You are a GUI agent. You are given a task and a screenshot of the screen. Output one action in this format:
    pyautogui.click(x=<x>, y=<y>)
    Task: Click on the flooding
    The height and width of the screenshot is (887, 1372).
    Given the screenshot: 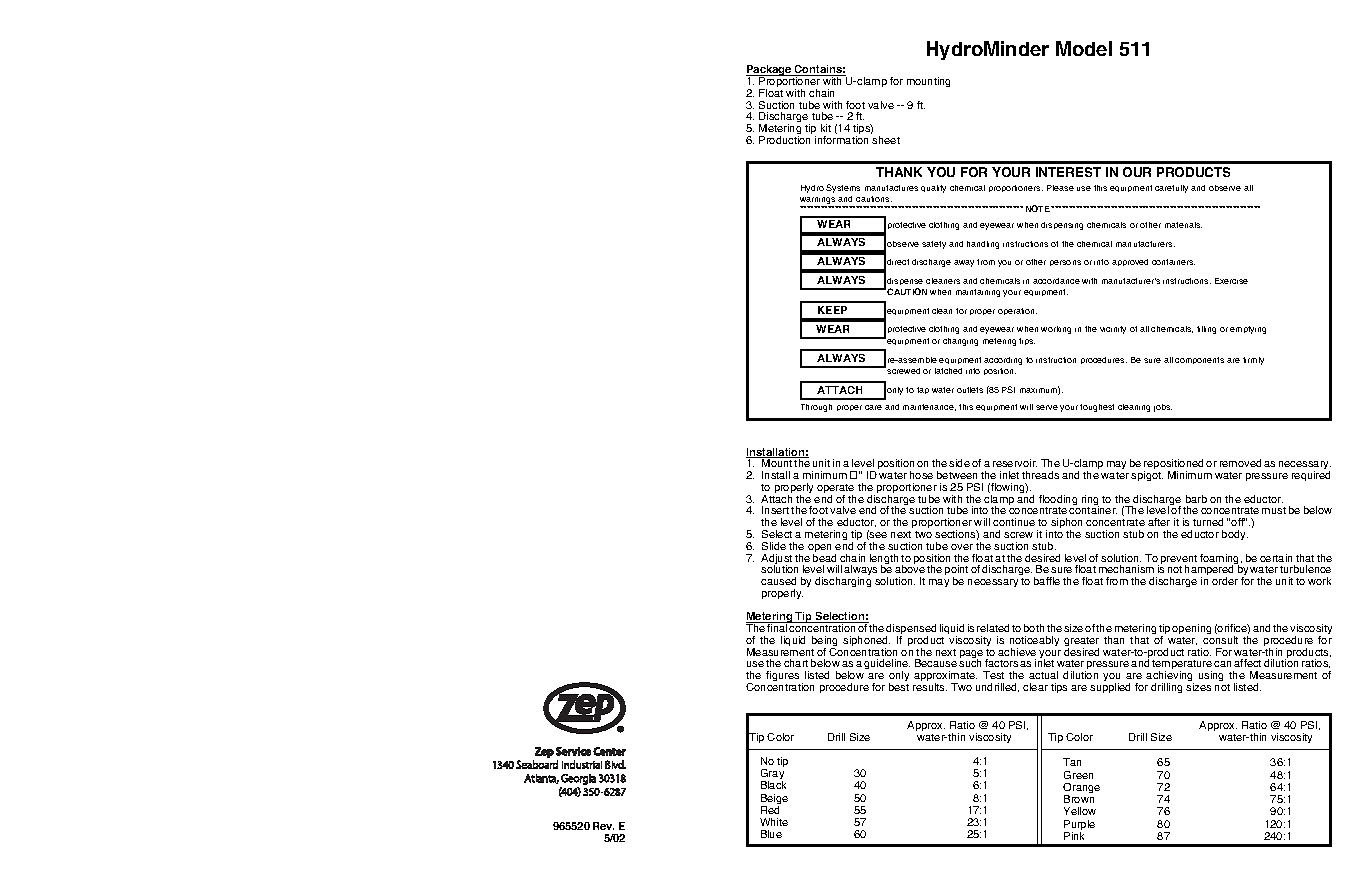 What is the action you would take?
    pyautogui.click(x=1058, y=501)
